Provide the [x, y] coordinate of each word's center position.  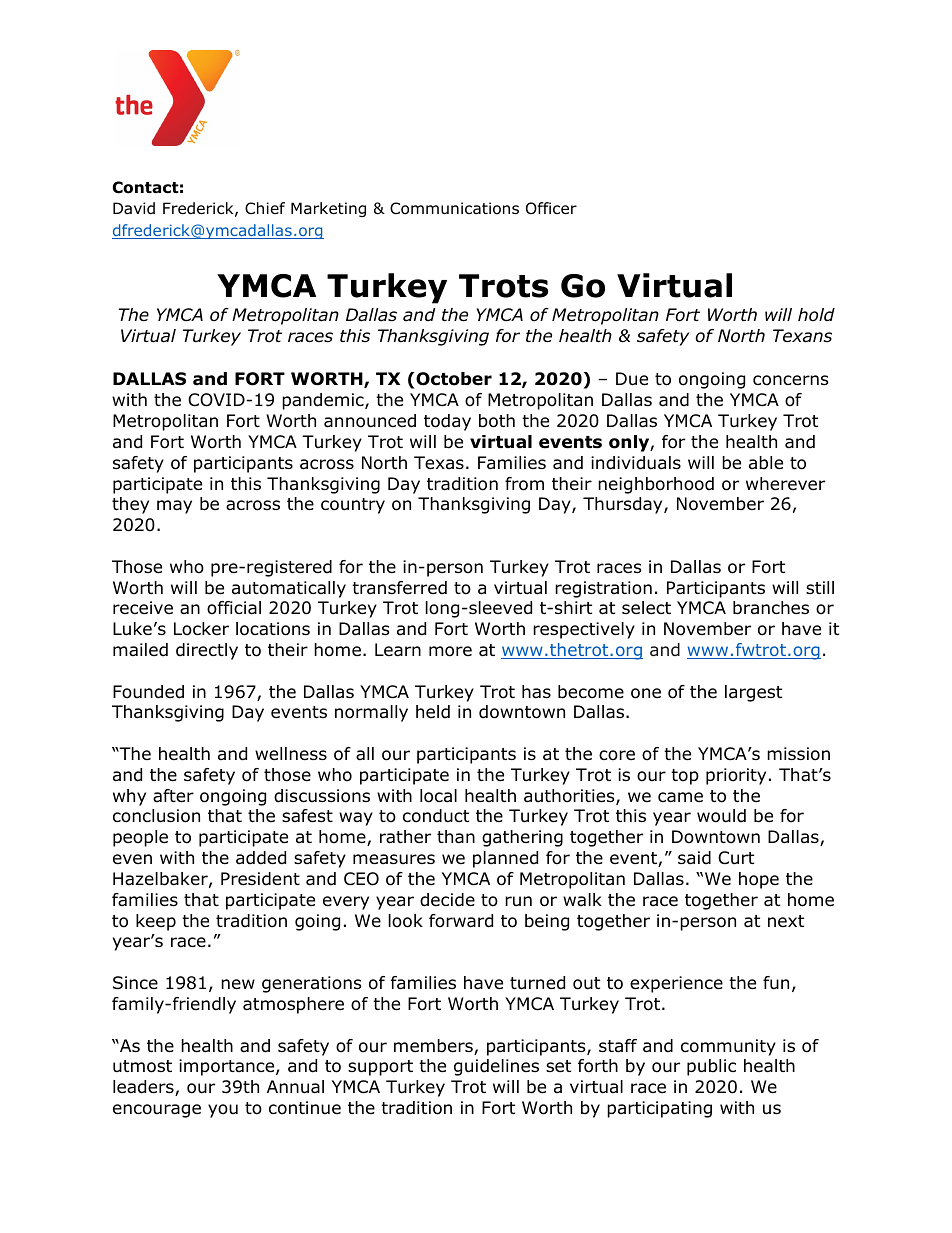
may [174, 507]
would [721, 816]
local [438, 796]
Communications [454, 208]
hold [816, 315]
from [524, 484]
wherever [785, 484]
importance [228, 1067]
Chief [265, 208]
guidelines [496, 1067]
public [711, 1067]
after [173, 796]
